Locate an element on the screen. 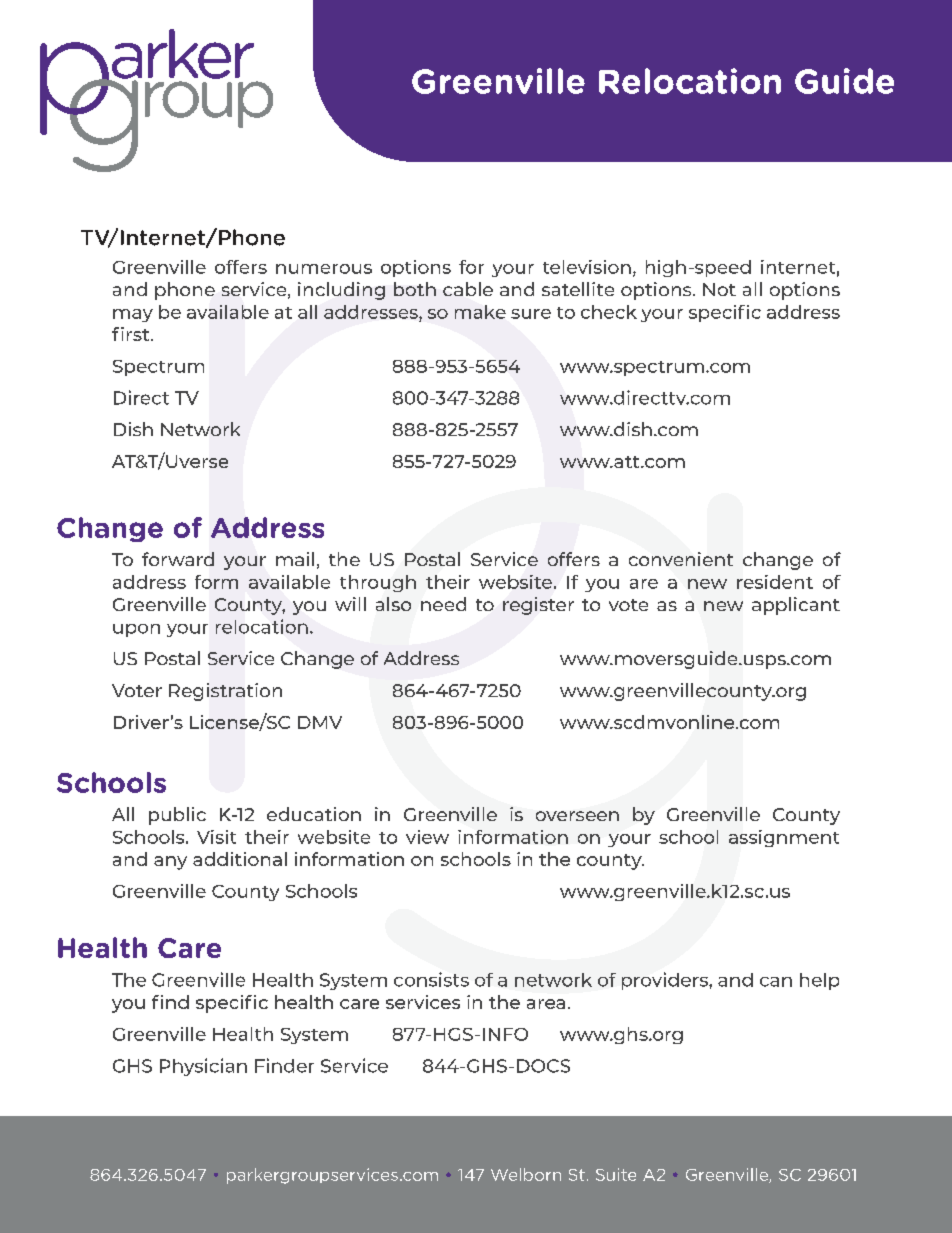 Image resolution: width=952 pixels, height=1233 pixels. cable is located at coordinates (468, 289).
